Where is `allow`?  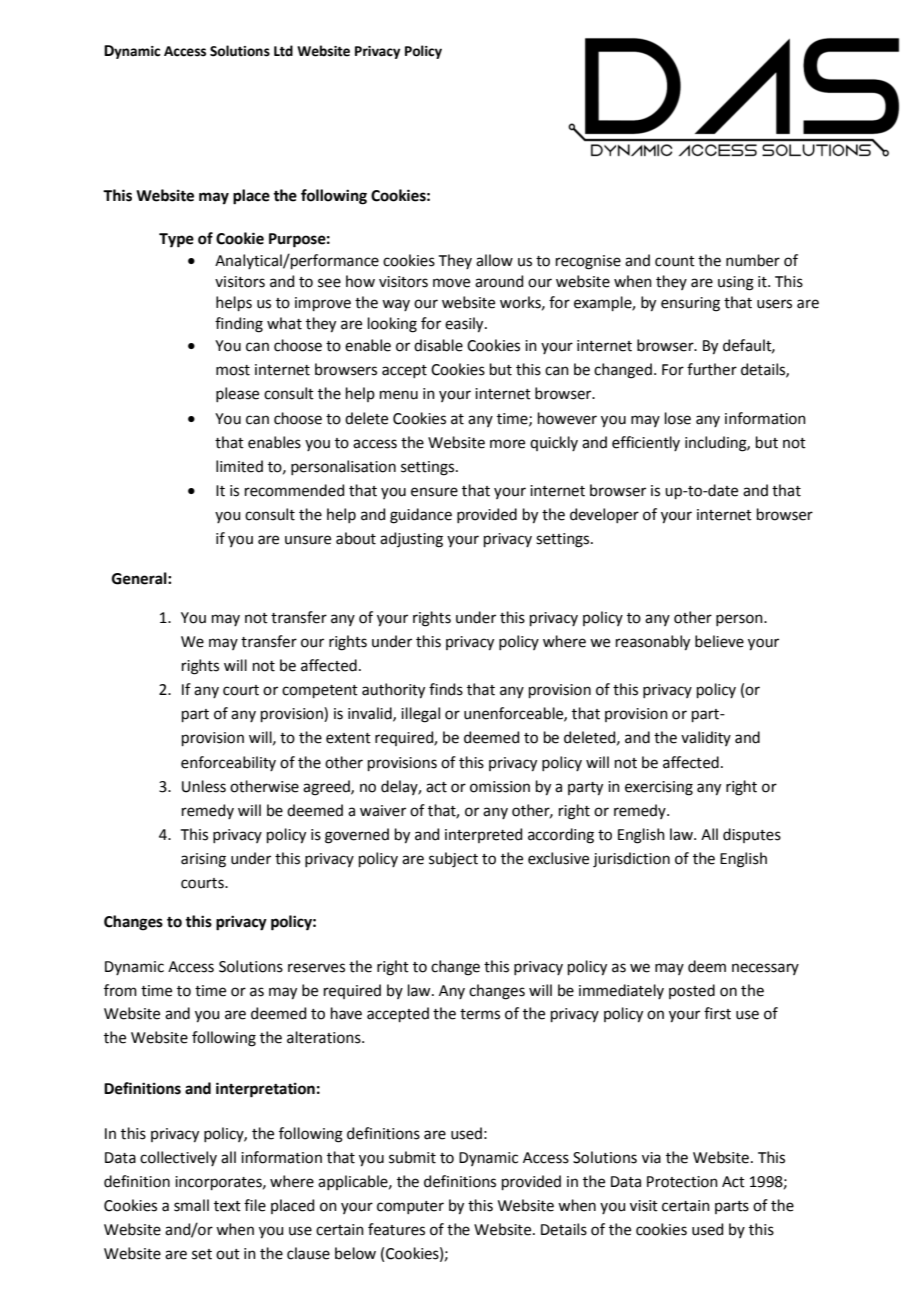 allow is located at coordinates (494, 260).
